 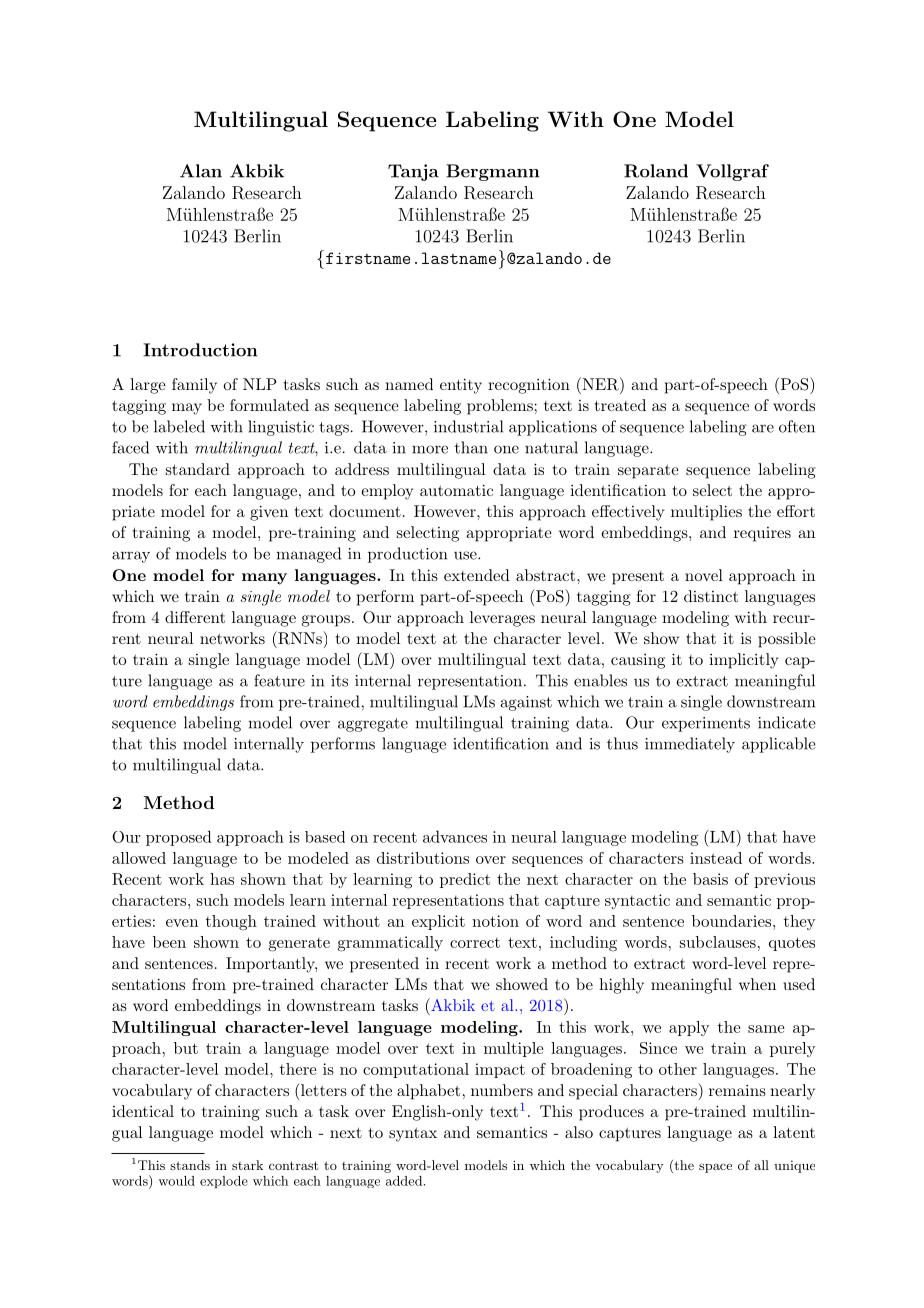 What do you see at coordinates (179, 426) in the screenshot?
I see `labeled` at bounding box center [179, 426].
